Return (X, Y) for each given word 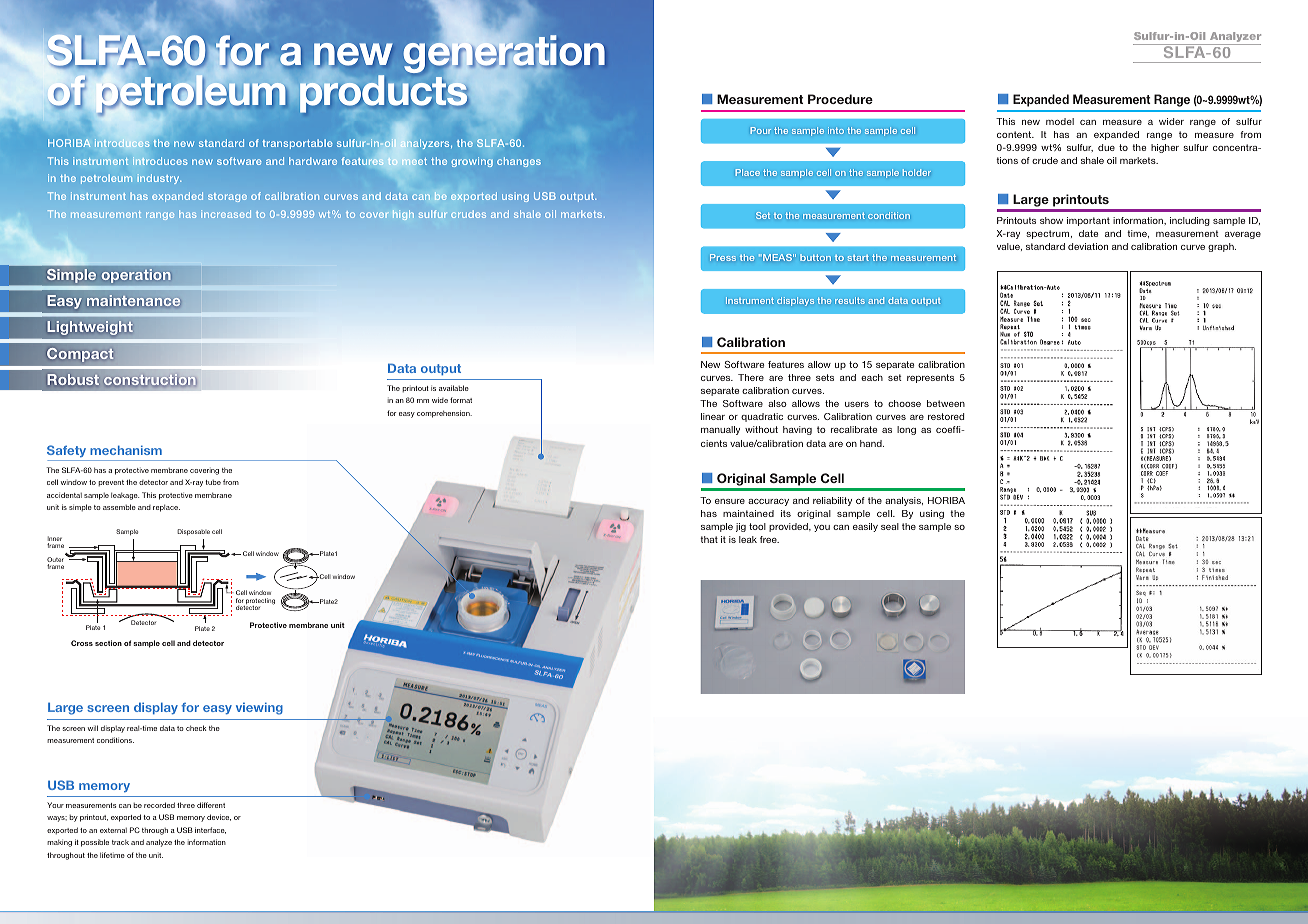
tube (213, 482)
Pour (761, 130)
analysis (904, 501)
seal (890, 526)
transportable (298, 144)
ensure (730, 501)
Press (723, 257)
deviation (1088, 246)
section (108, 643)
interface (210, 830)
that (709, 539)
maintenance (133, 301)
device (219, 817)
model (1060, 121)
